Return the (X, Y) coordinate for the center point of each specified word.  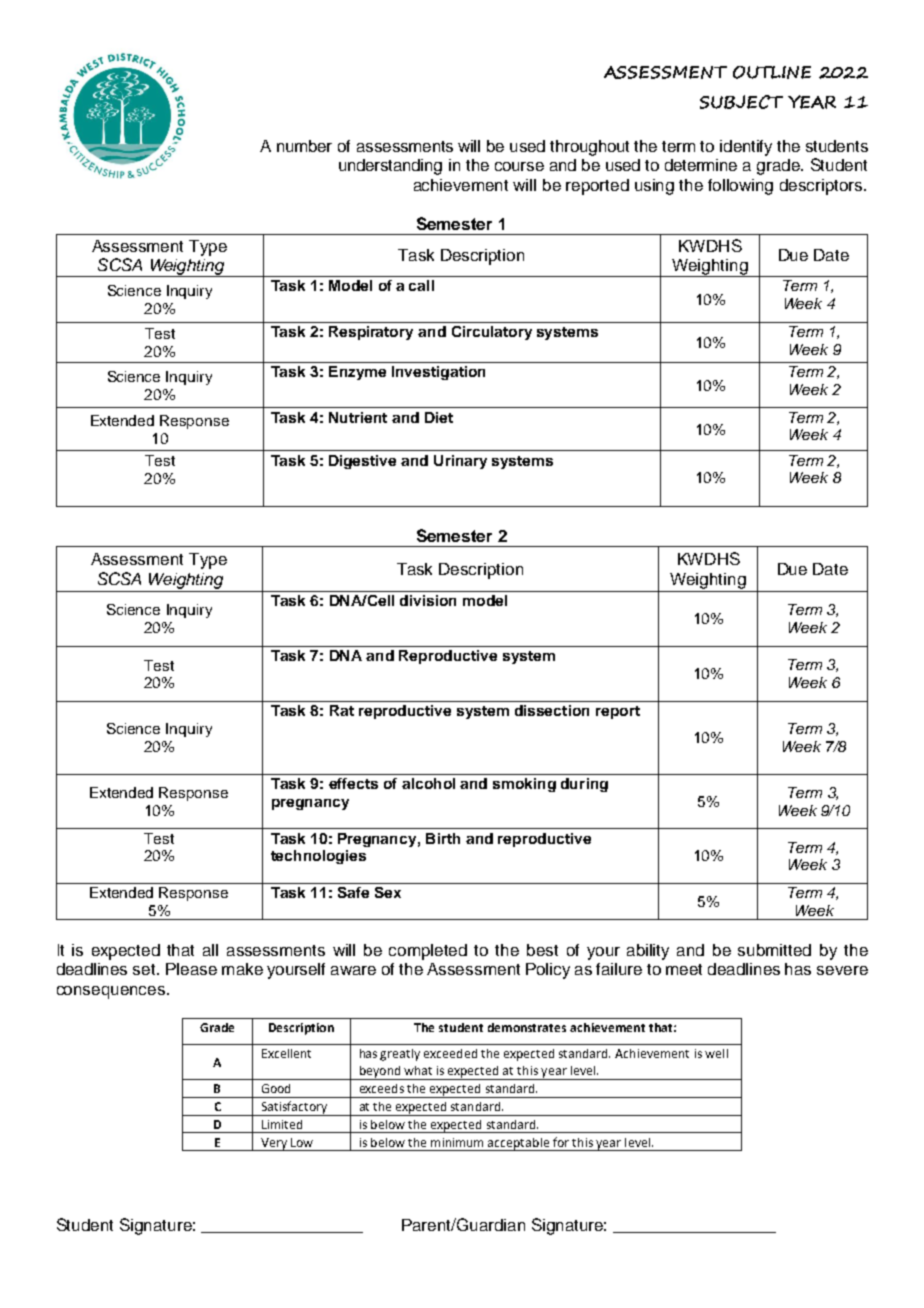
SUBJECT (741, 102)
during (584, 785)
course (519, 166)
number (304, 146)
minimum (457, 1142)
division (428, 600)
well (716, 1053)
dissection (552, 710)
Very (274, 1144)
